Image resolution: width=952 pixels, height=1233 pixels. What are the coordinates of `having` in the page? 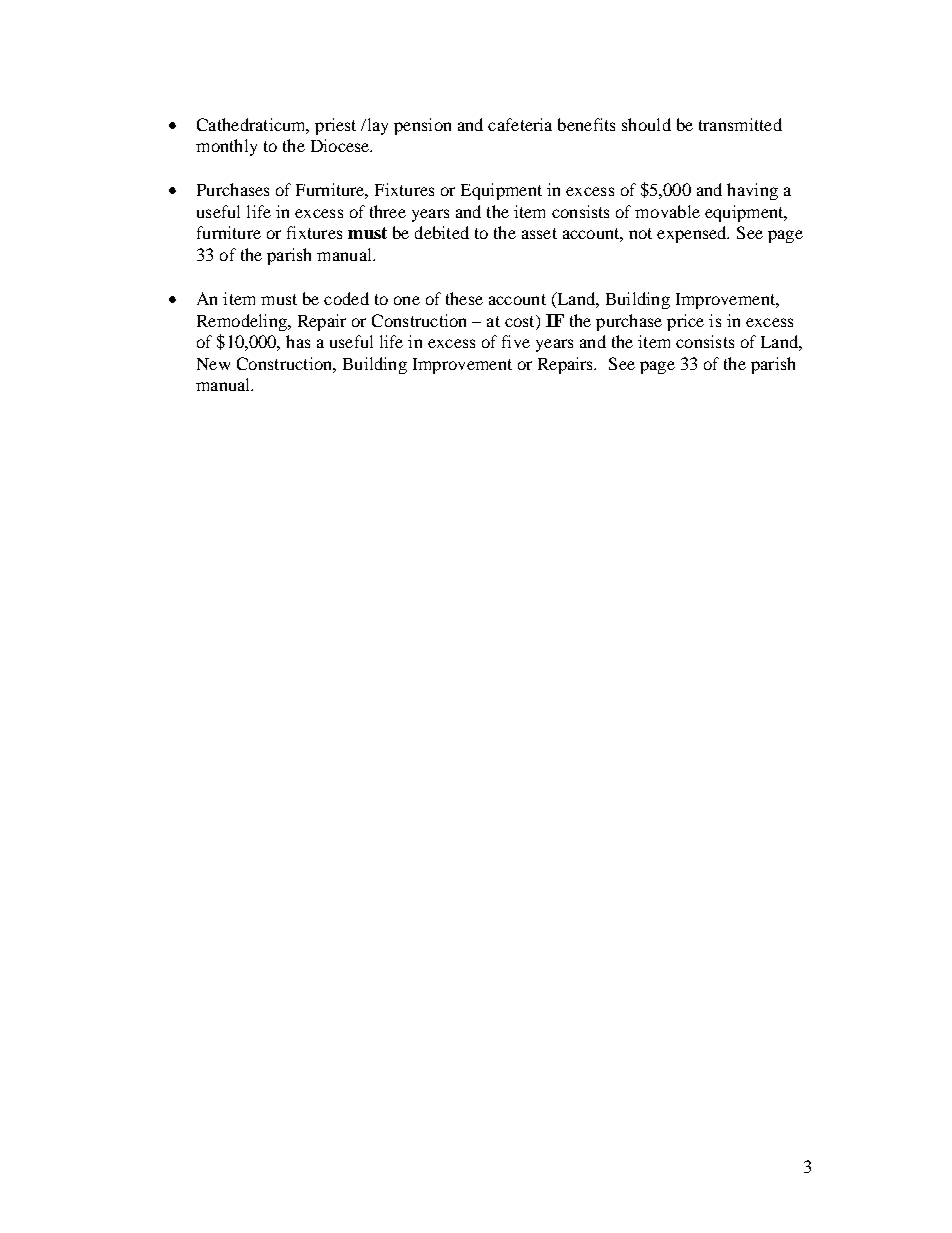 It's located at (752, 191).
